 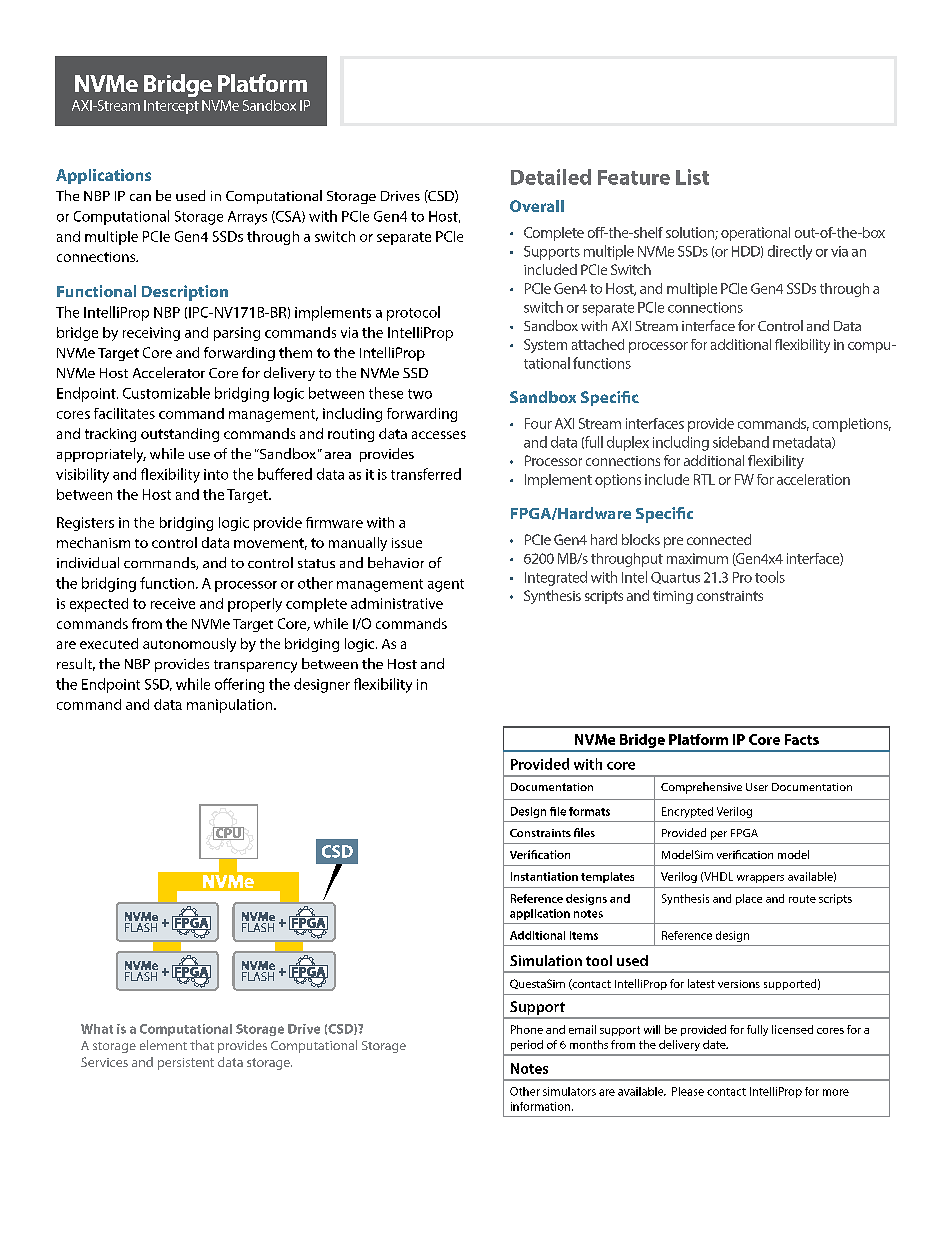 What do you see at coordinates (413, 313) in the image?
I see `protocol` at bounding box center [413, 313].
